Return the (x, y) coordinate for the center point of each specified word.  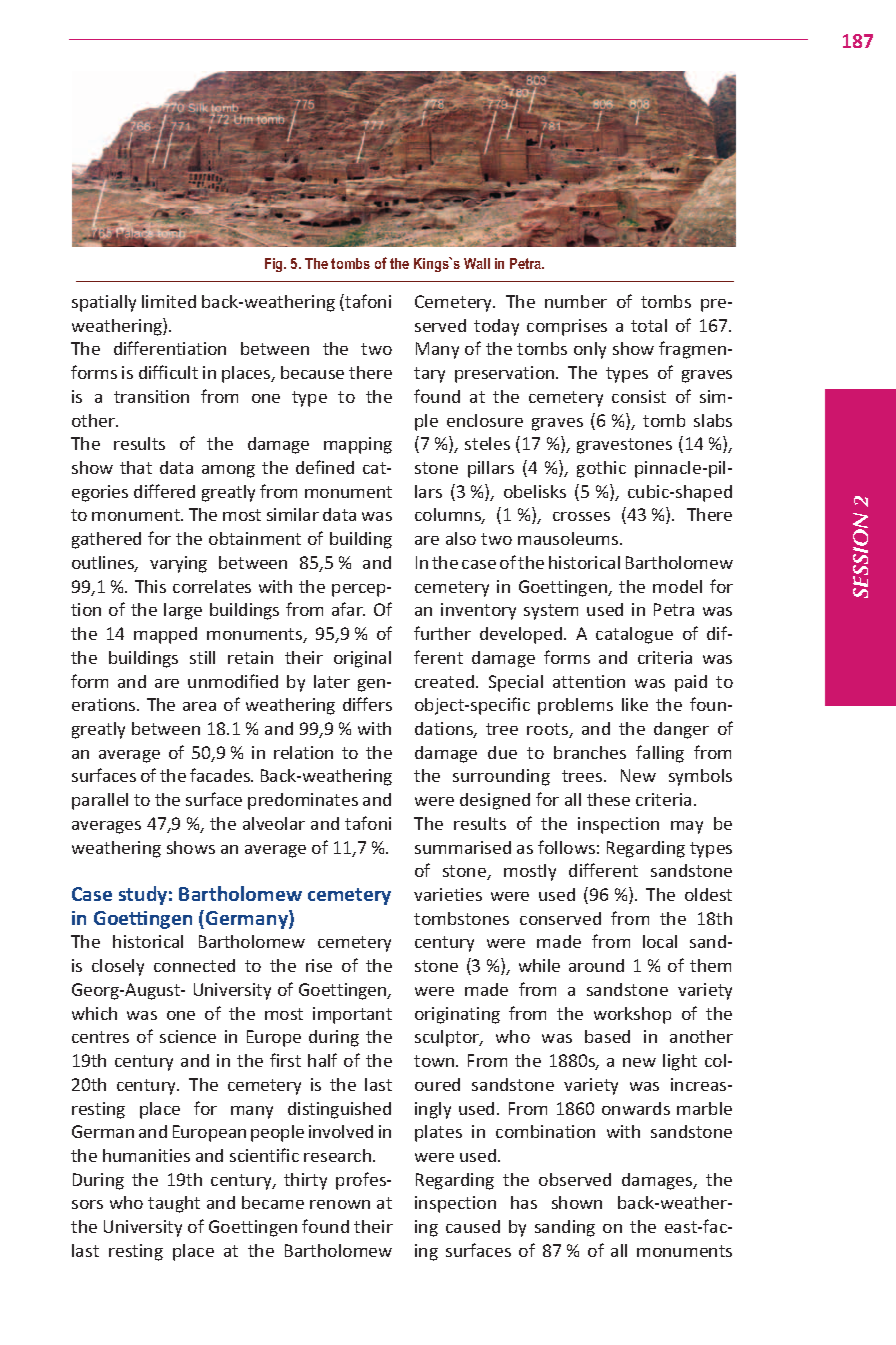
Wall (477, 263)
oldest (708, 894)
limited (169, 301)
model (677, 586)
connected (194, 965)
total (649, 325)
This (150, 586)
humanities (146, 1155)
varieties (448, 894)
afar (348, 609)
